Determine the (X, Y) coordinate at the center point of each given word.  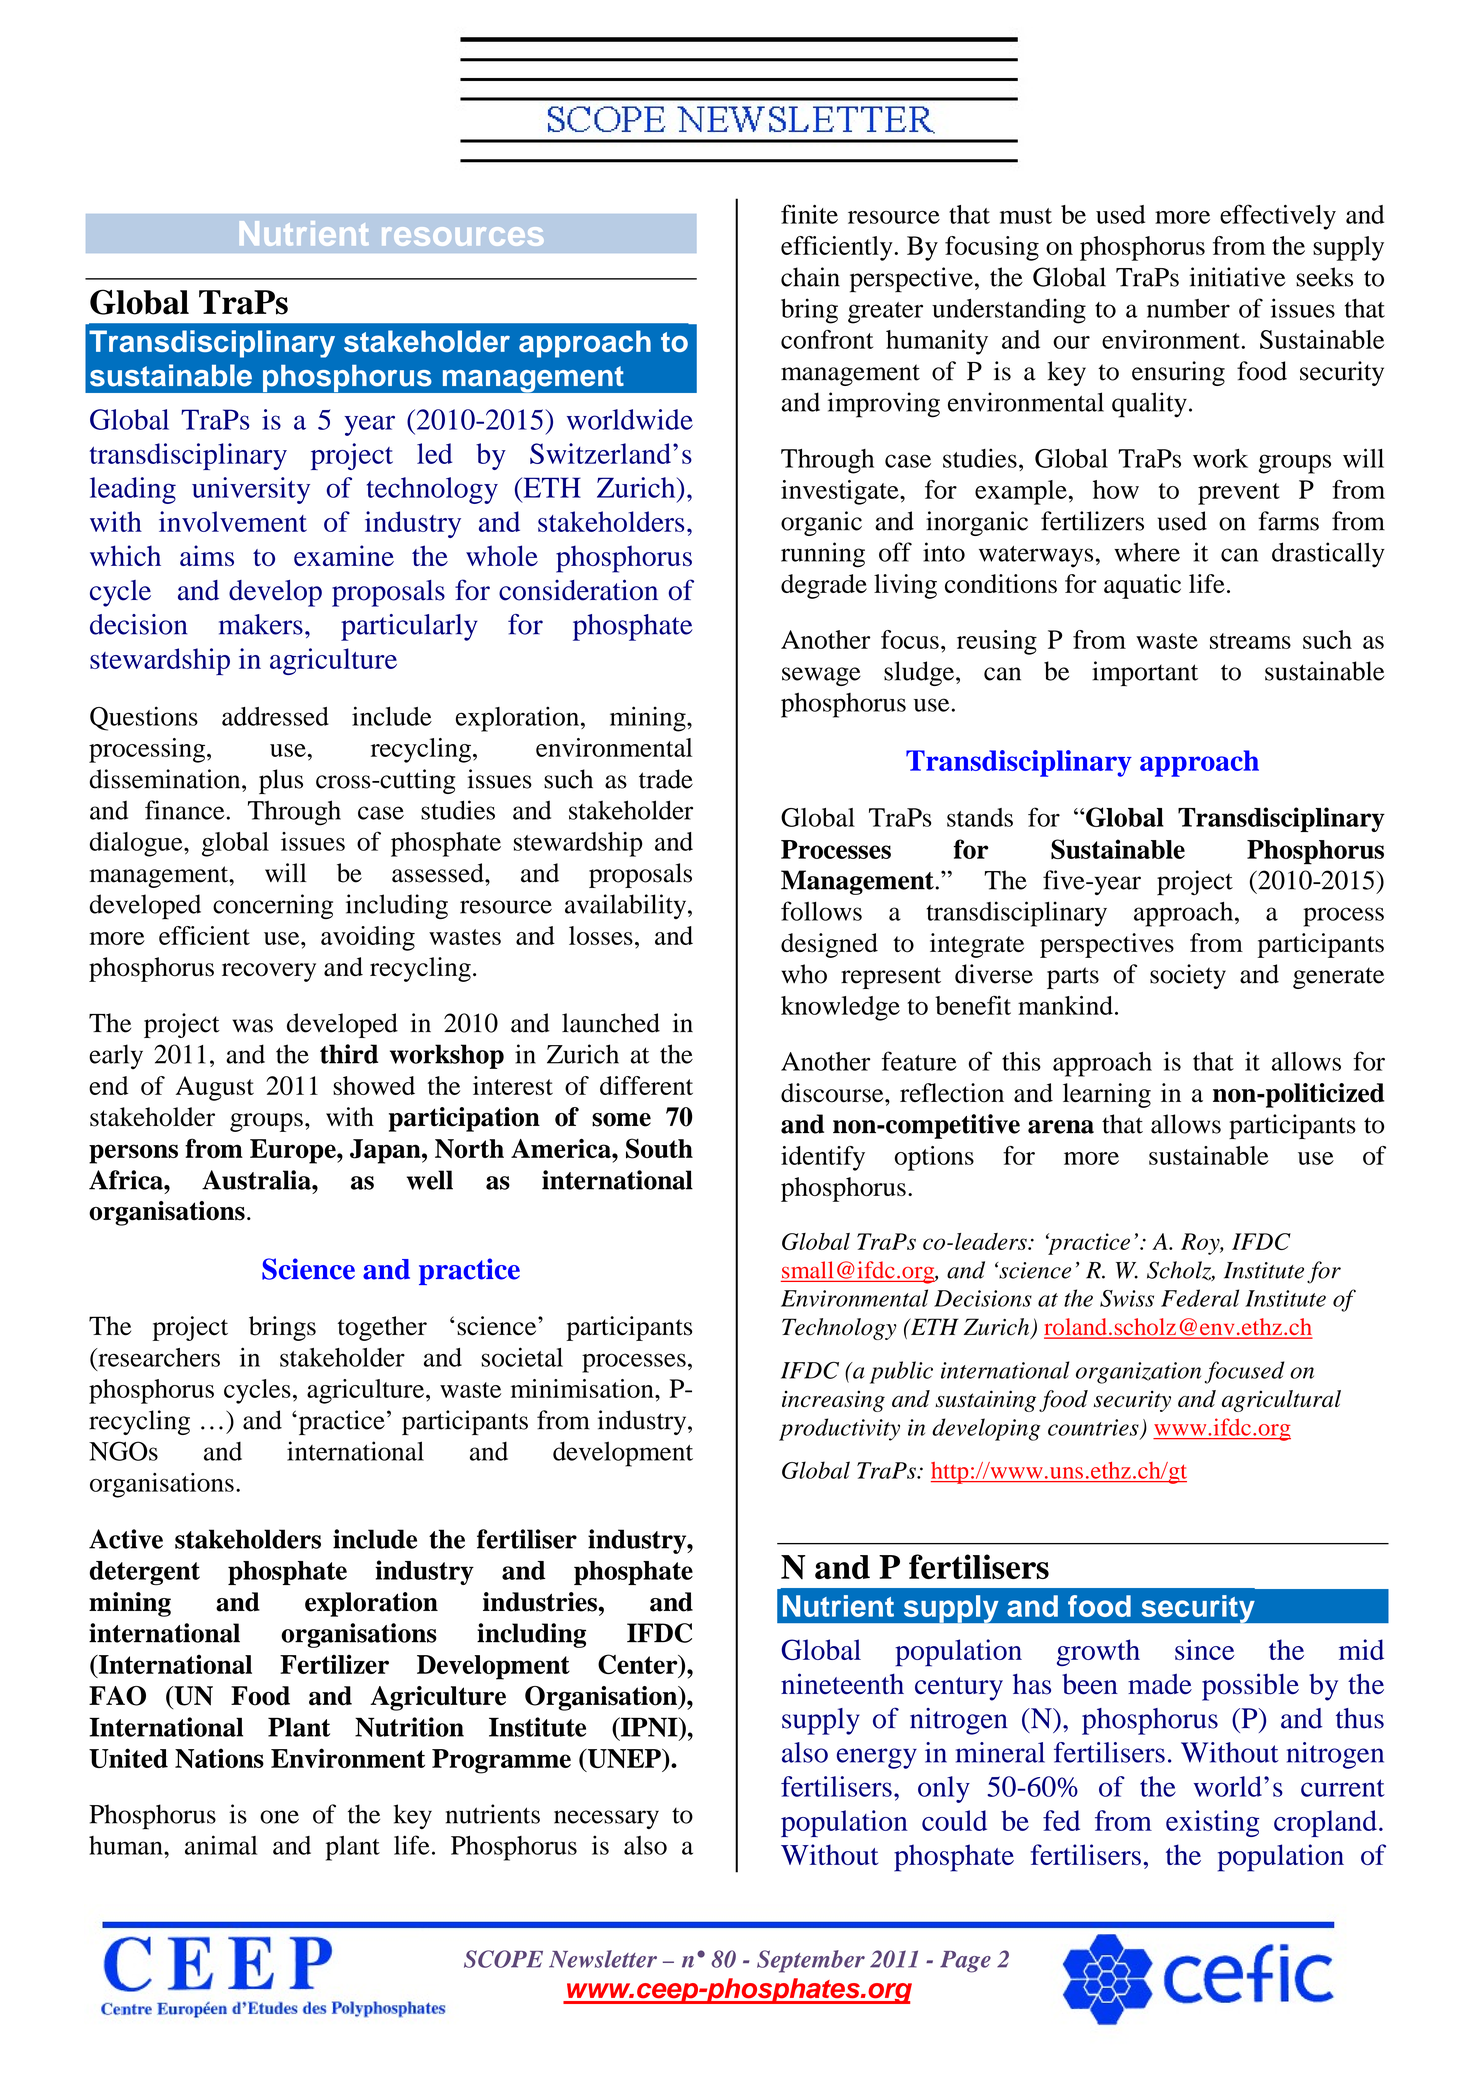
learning (1107, 1095)
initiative (1238, 277)
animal (221, 1845)
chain (810, 277)
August (215, 1088)
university (251, 490)
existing (1212, 1823)
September (811, 1961)
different (646, 1085)
